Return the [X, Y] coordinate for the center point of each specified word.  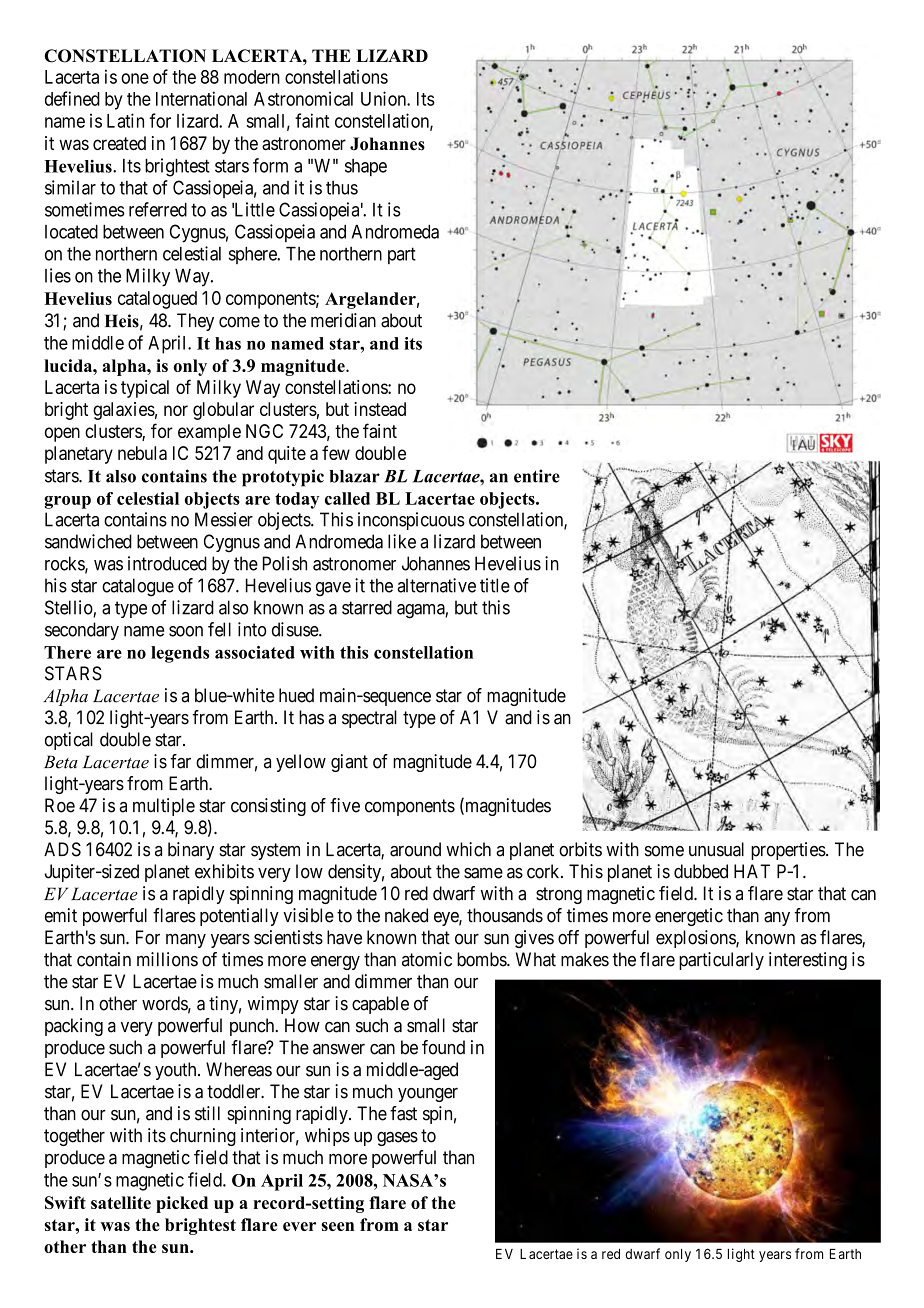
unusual [716, 849]
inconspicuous [411, 521]
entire [537, 476]
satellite [121, 1202]
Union [384, 98]
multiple [164, 807]
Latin [125, 120]
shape [366, 167]
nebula [142, 453]
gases [397, 1139]
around [415, 849]
